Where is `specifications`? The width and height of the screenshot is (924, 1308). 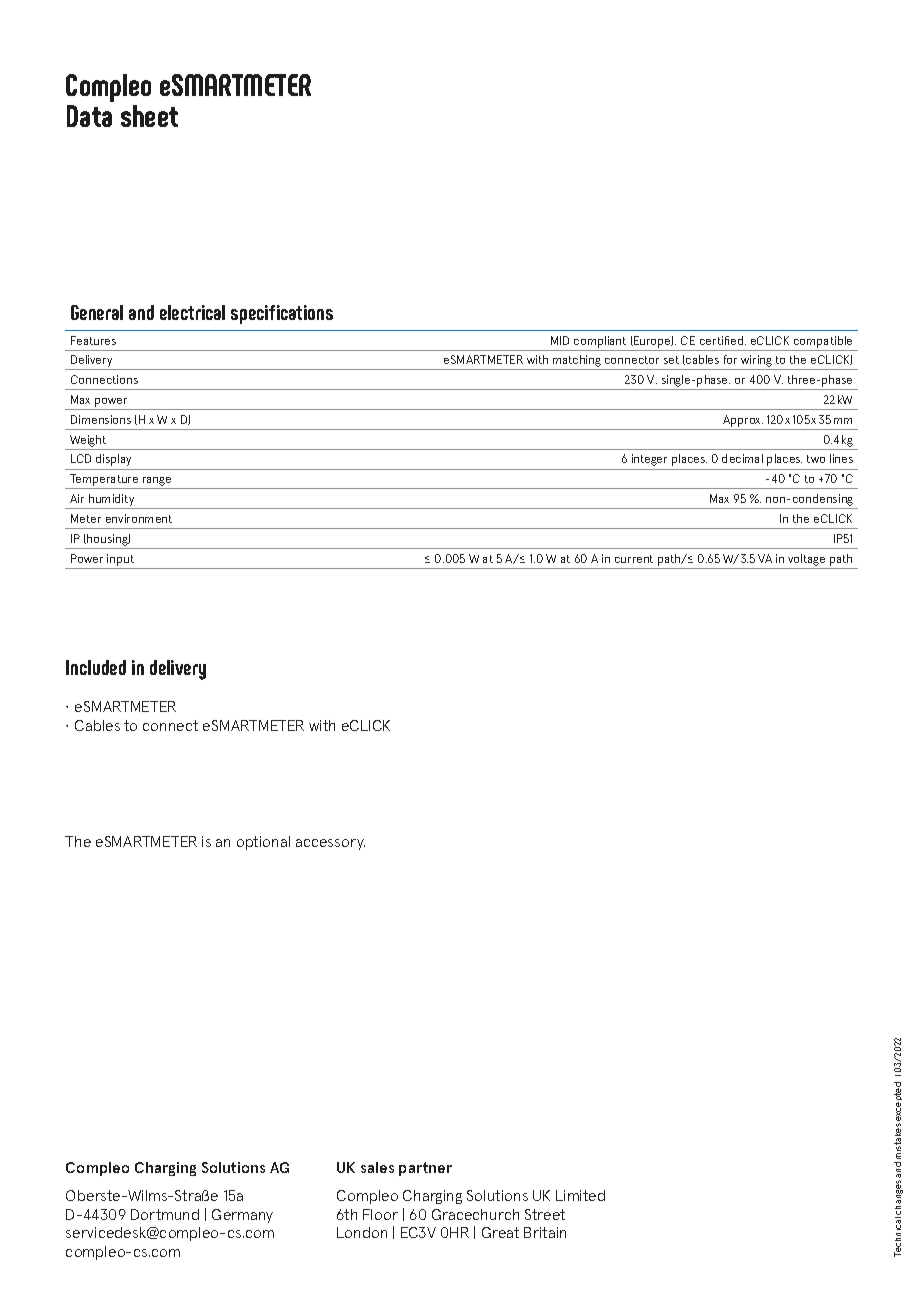 specifications is located at coordinates (282, 314).
